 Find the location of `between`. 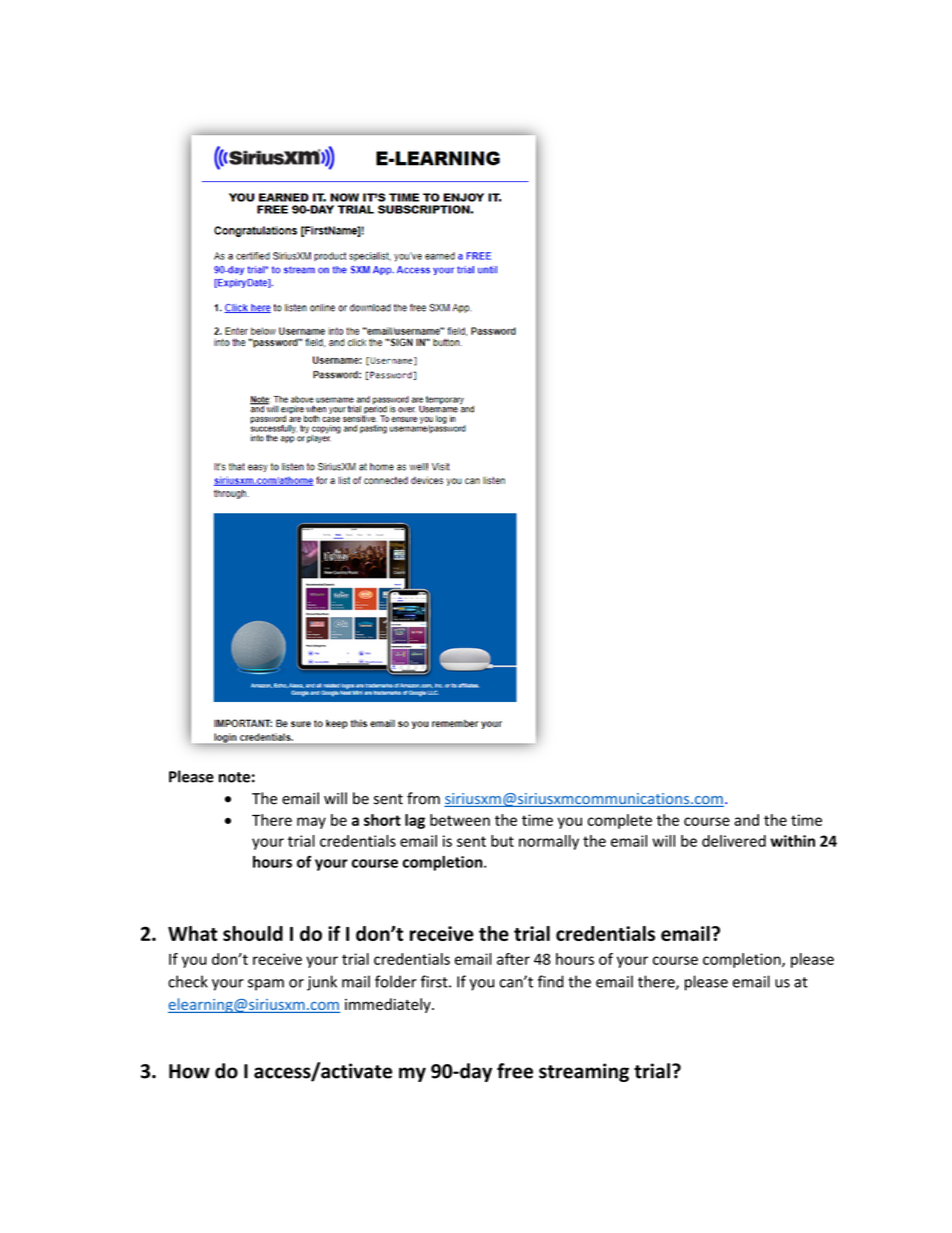

between is located at coordinates (460, 820).
